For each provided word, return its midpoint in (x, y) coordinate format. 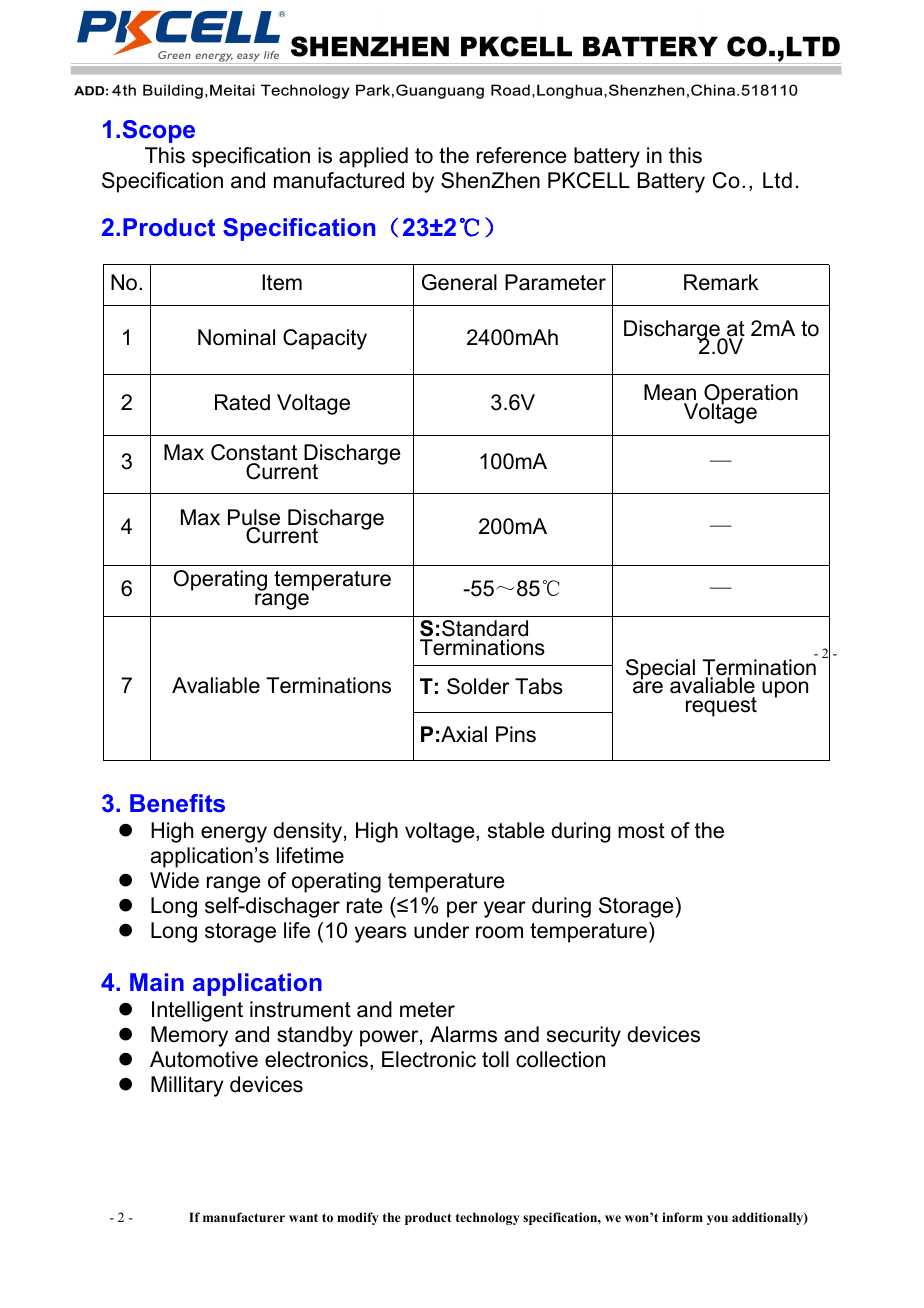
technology (488, 1218)
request (721, 707)
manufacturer (244, 1217)
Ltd (777, 180)
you (717, 1220)
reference (521, 155)
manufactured (339, 180)
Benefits (177, 803)
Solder (478, 686)
